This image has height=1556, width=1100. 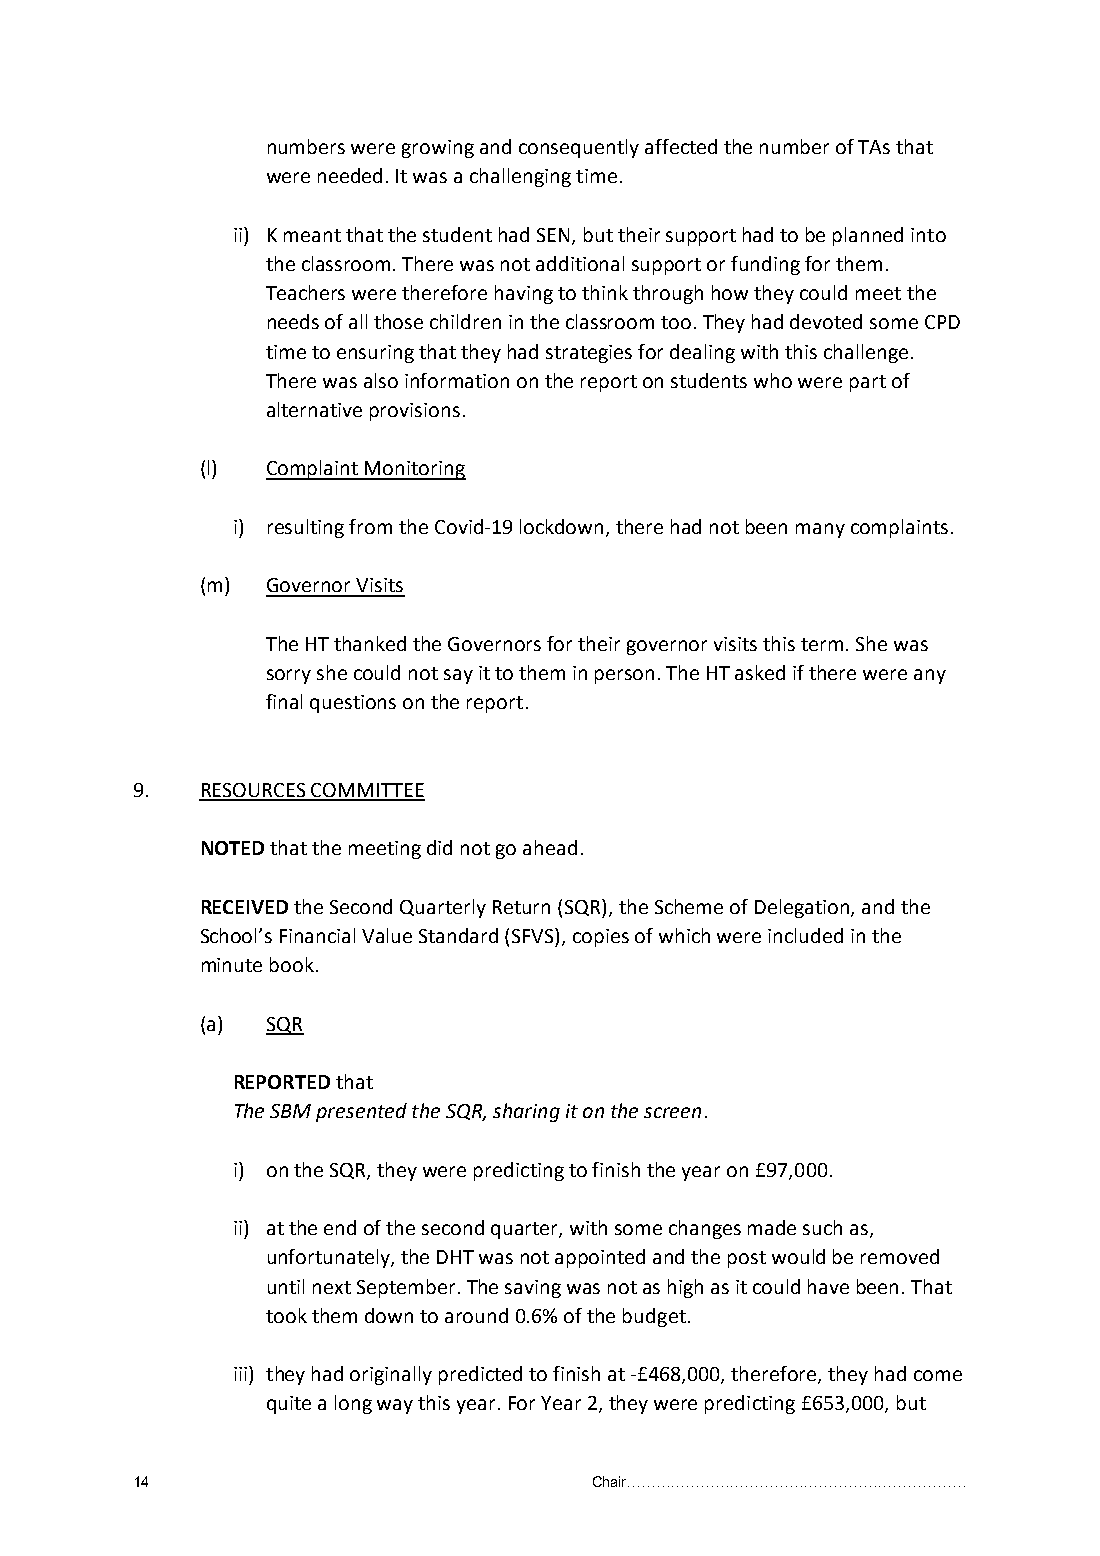 What do you see at coordinates (289, 1405) in the image?
I see `quite` at bounding box center [289, 1405].
